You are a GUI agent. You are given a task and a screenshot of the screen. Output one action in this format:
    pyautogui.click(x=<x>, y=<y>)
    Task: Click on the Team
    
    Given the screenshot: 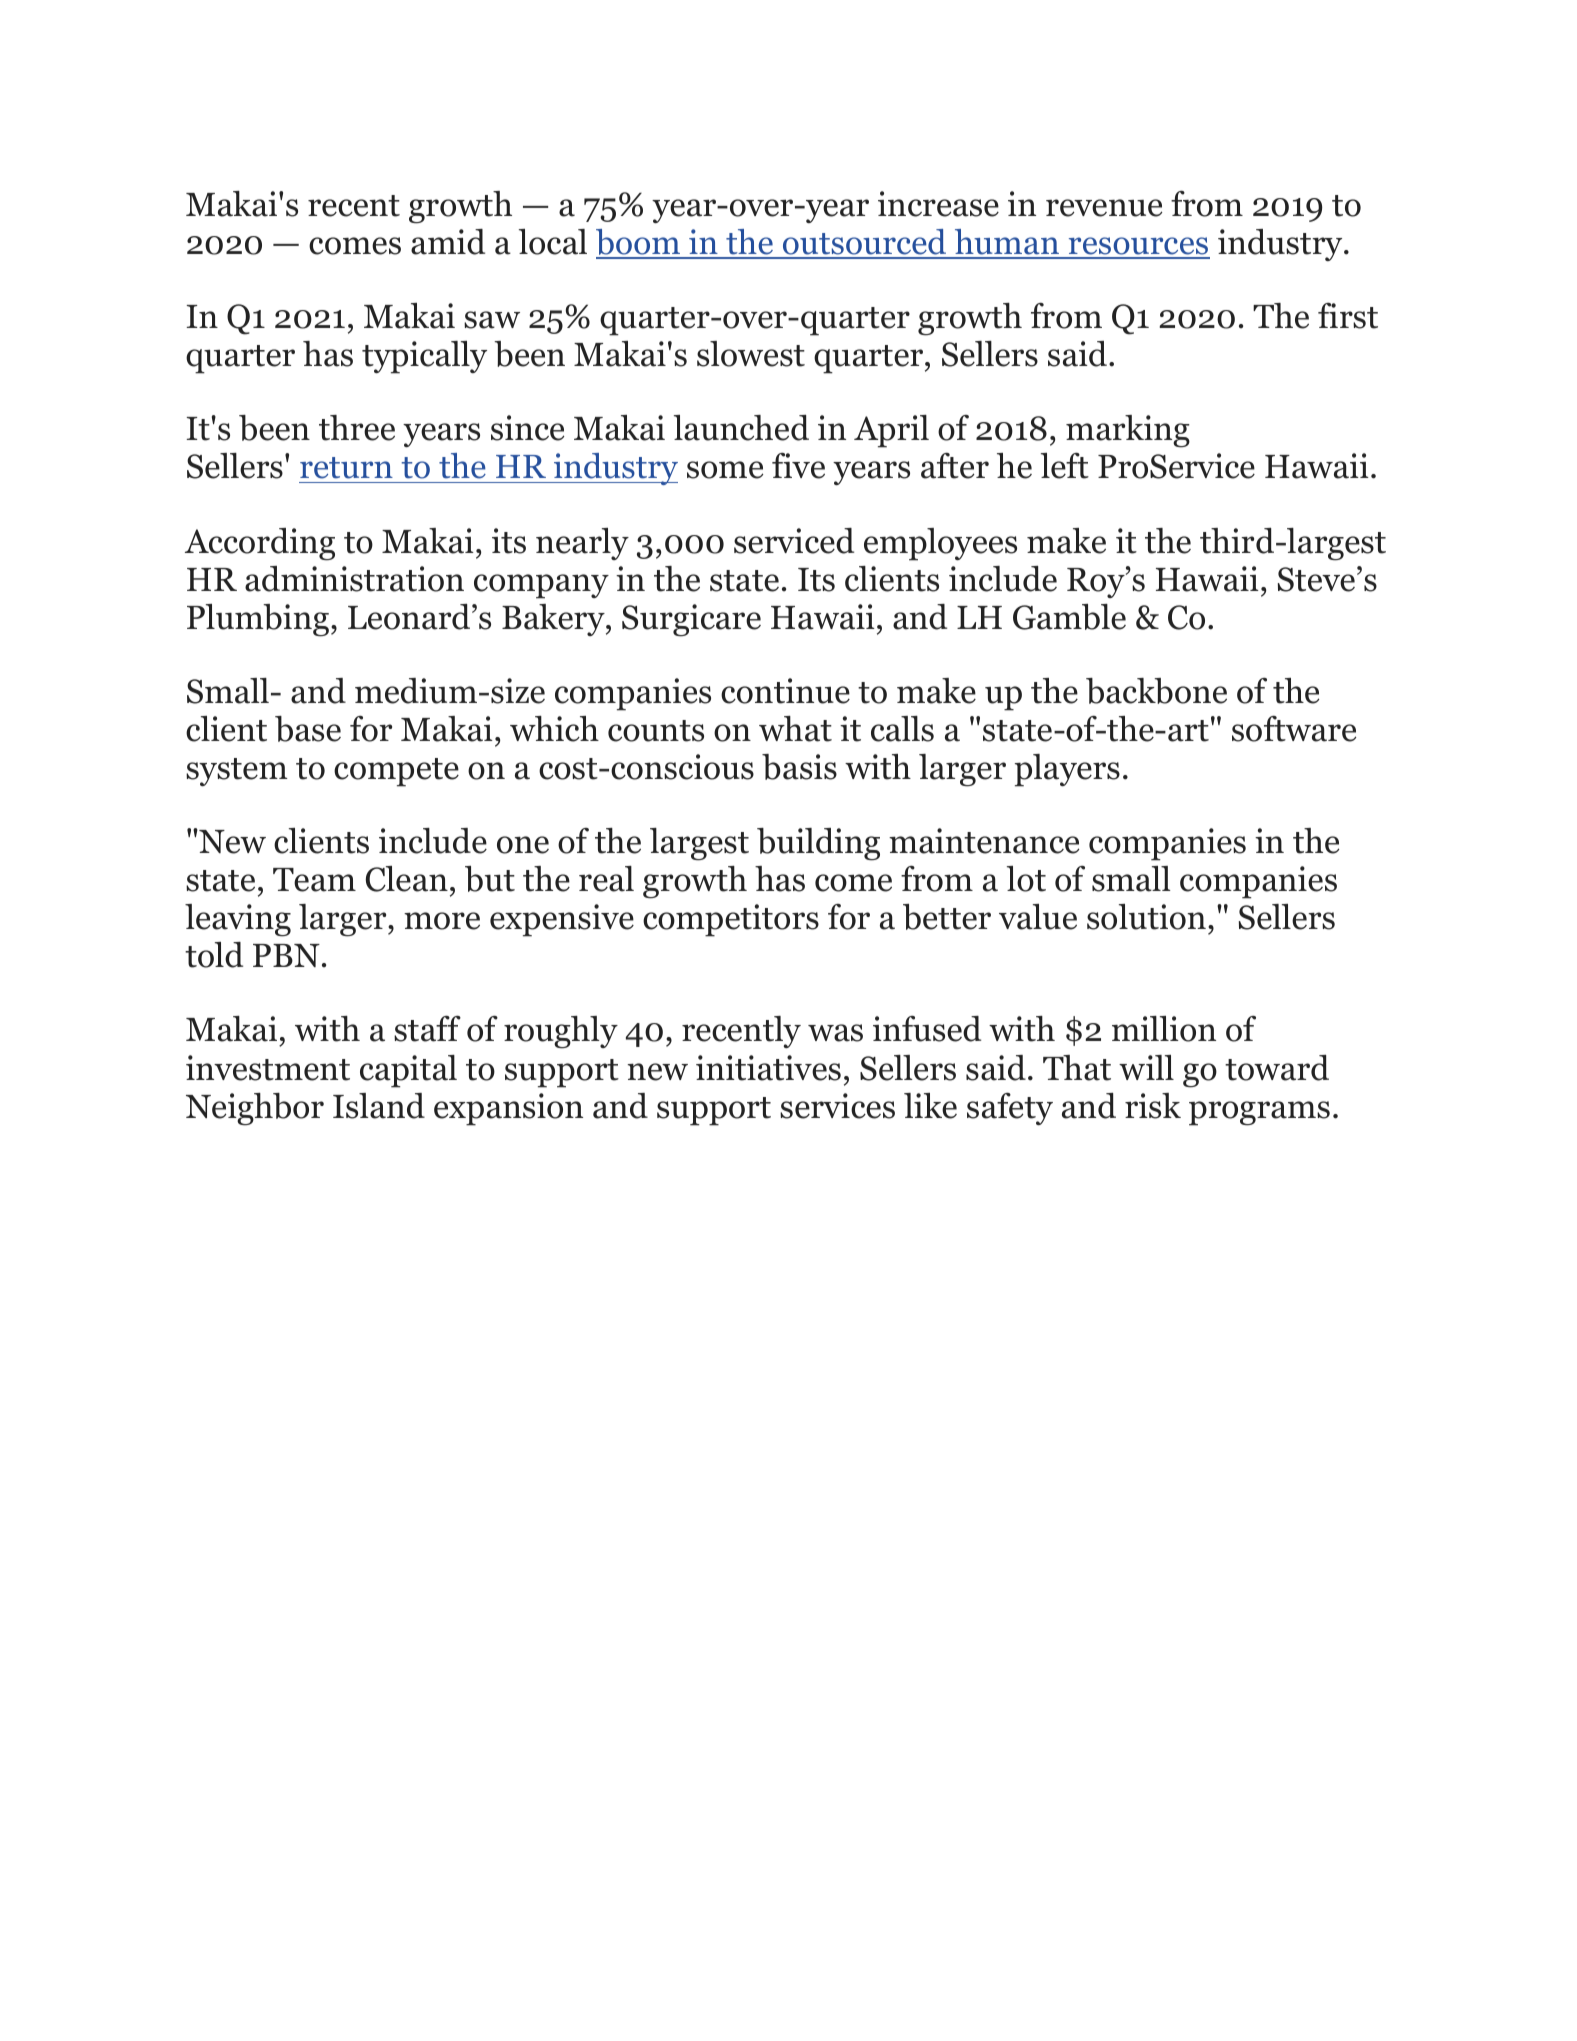 What is the action you would take?
    pyautogui.click(x=314, y=880)
